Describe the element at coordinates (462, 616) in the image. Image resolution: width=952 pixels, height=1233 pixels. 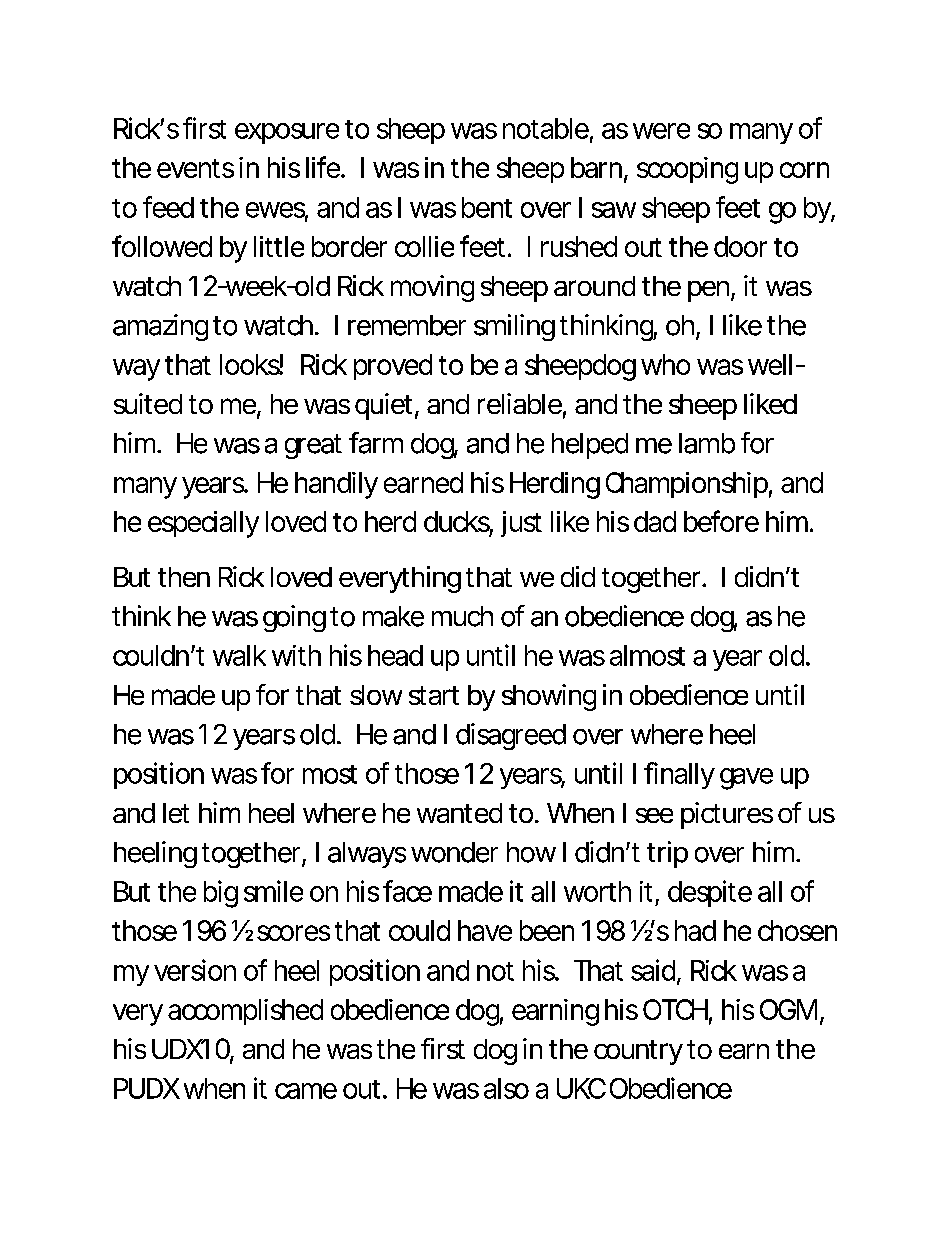
I see `much` at that location.
